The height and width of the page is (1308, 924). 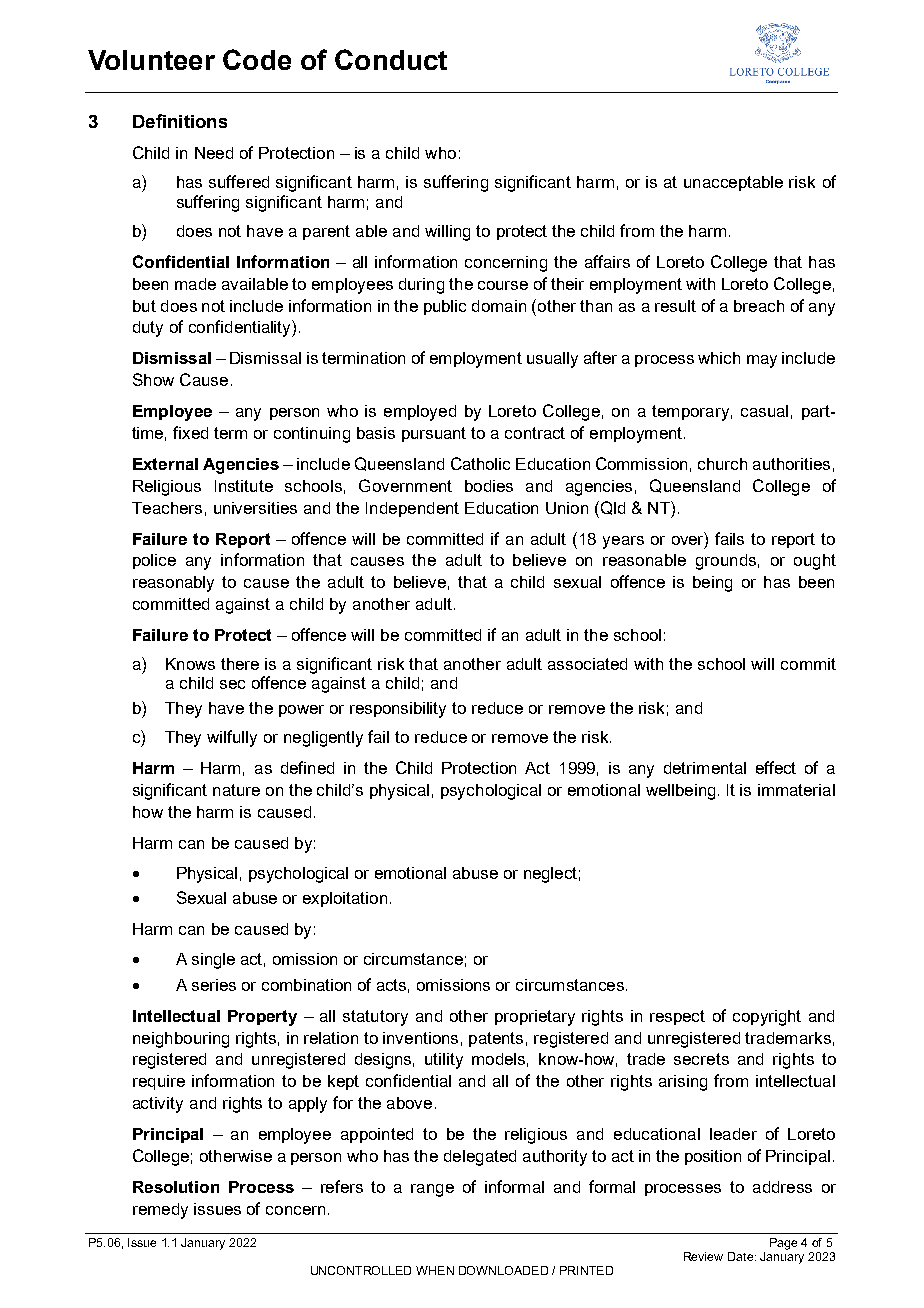 What do you see at coordinates (607, 261) in the page?
I see `affairs` at bounding box center [607, 261].
